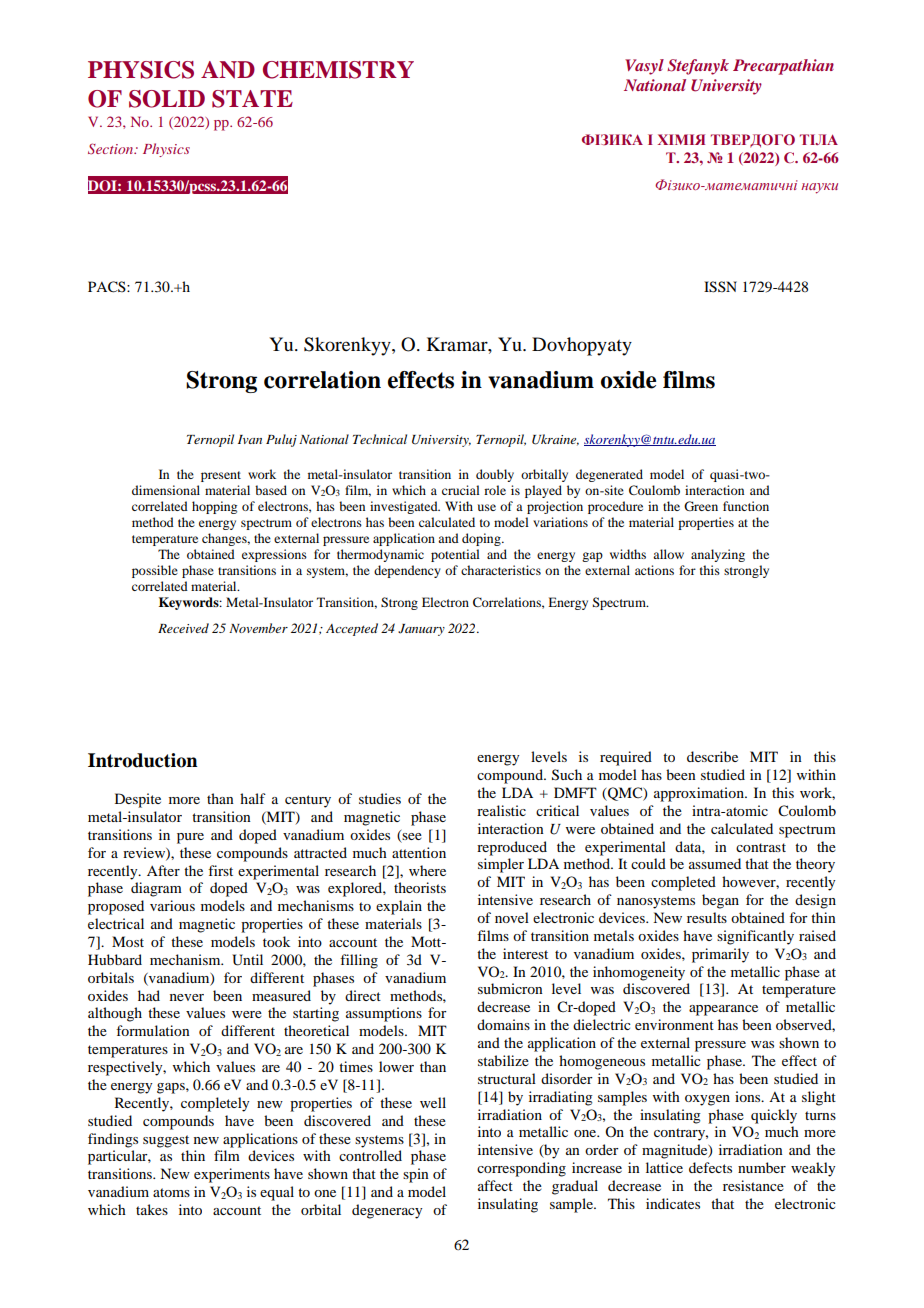  What do you see at coordinates (720, 287) in the screenshot?
I see `ISSN` at bounding box center [720, 287].
